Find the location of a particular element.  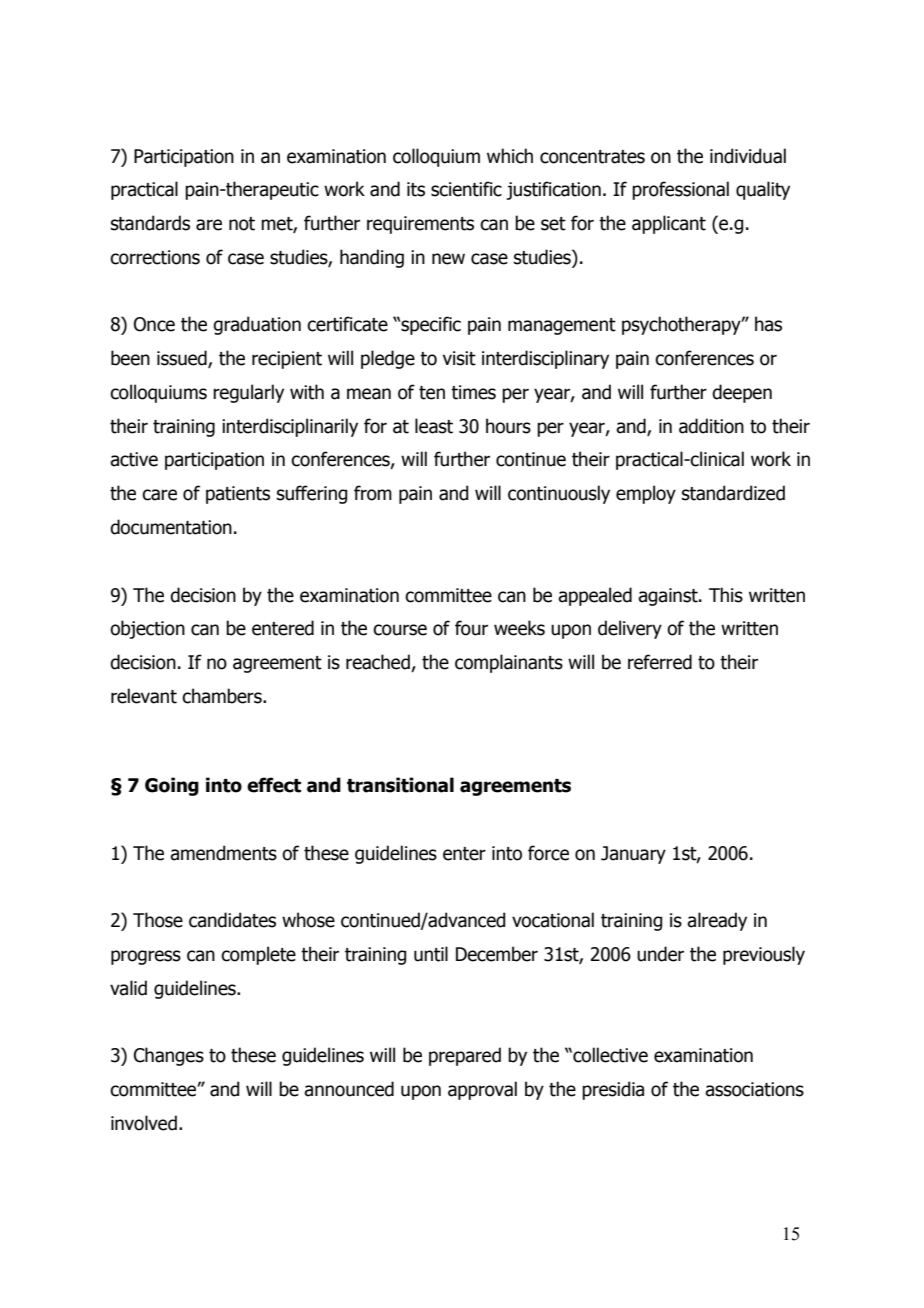

Changes is located at coordinates (169, 1056).
